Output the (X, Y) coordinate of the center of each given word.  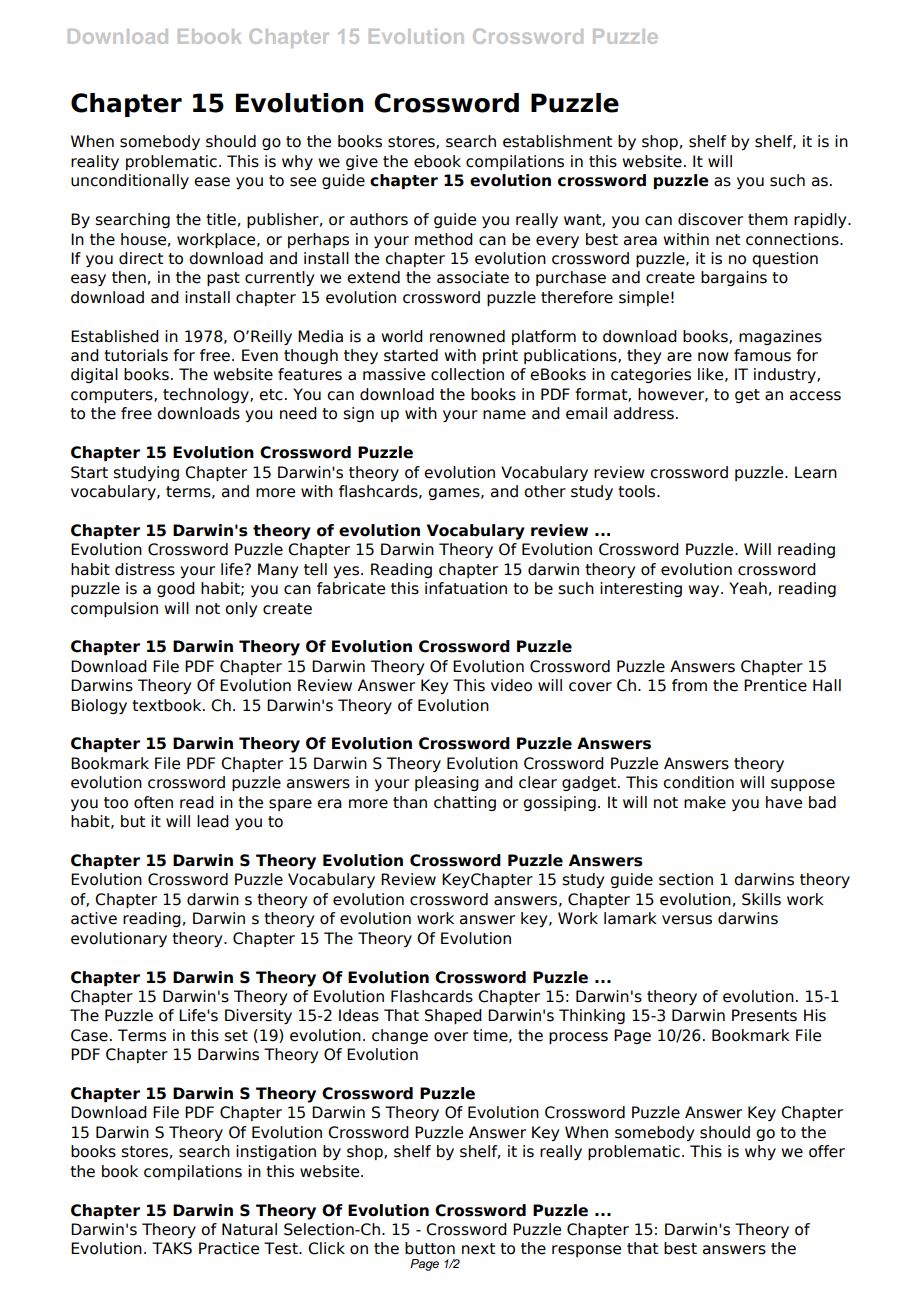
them (768, 219)
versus (687, 920)
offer (827, 1151)
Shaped (453, 1016)
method (444, 239)
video (511, 685)
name (504, 415)
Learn (816, 472)
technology (207, 395)
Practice (229, 1248)
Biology (99, 706)
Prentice (775, 685)
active (94, 918)
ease (212, 182)
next (478, 1249)
